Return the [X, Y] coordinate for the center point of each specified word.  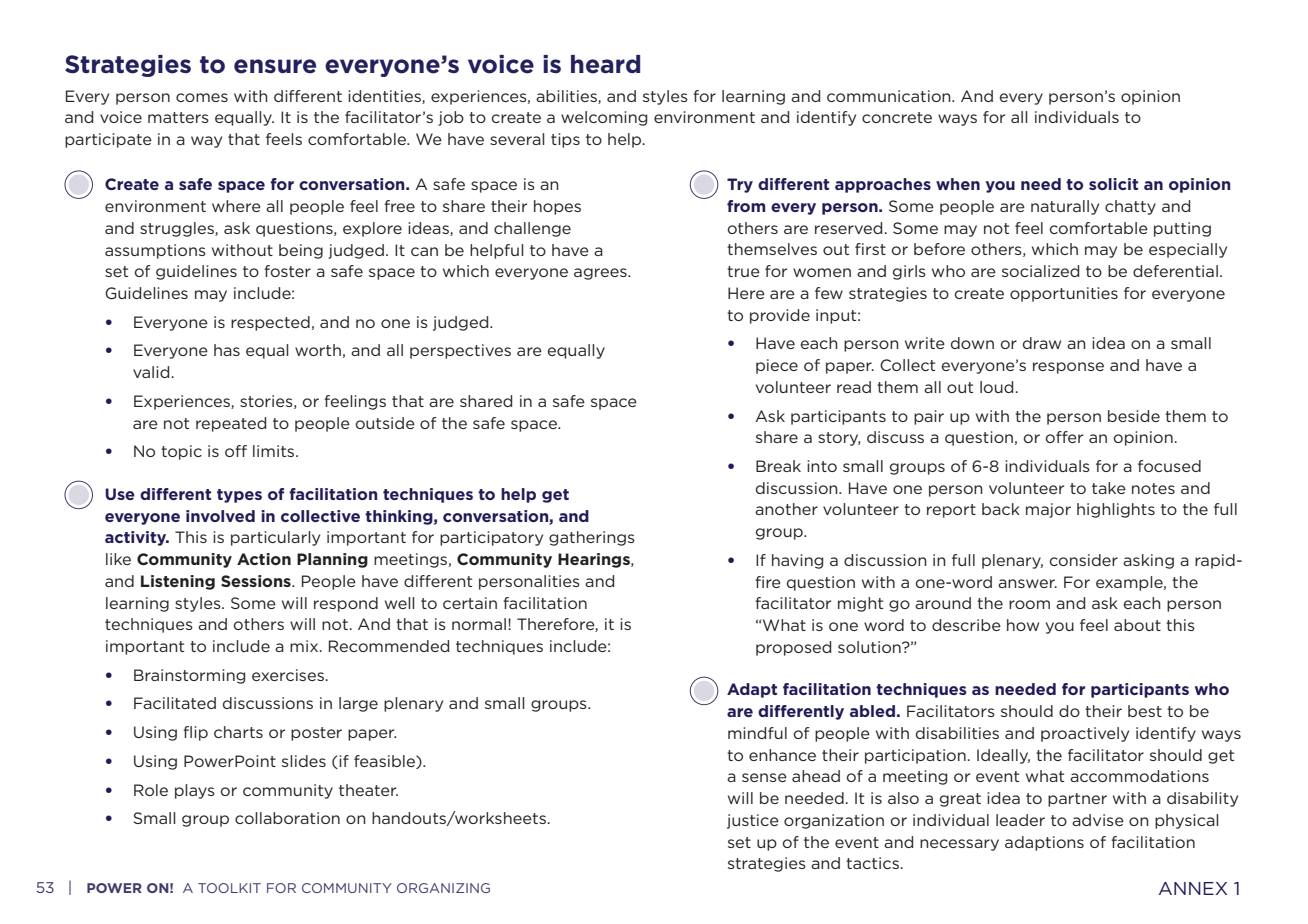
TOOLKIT [229, 888]
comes [202, 97]
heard [605, 64]
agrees [601, 274]
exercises [288, 675]
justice [753, 821]
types [239, 496]
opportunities [1064, 294]
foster [287, 271]
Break [778, 466]
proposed [793, 648]
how [1023, 625]
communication [890, 96]
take [1109, 488]
